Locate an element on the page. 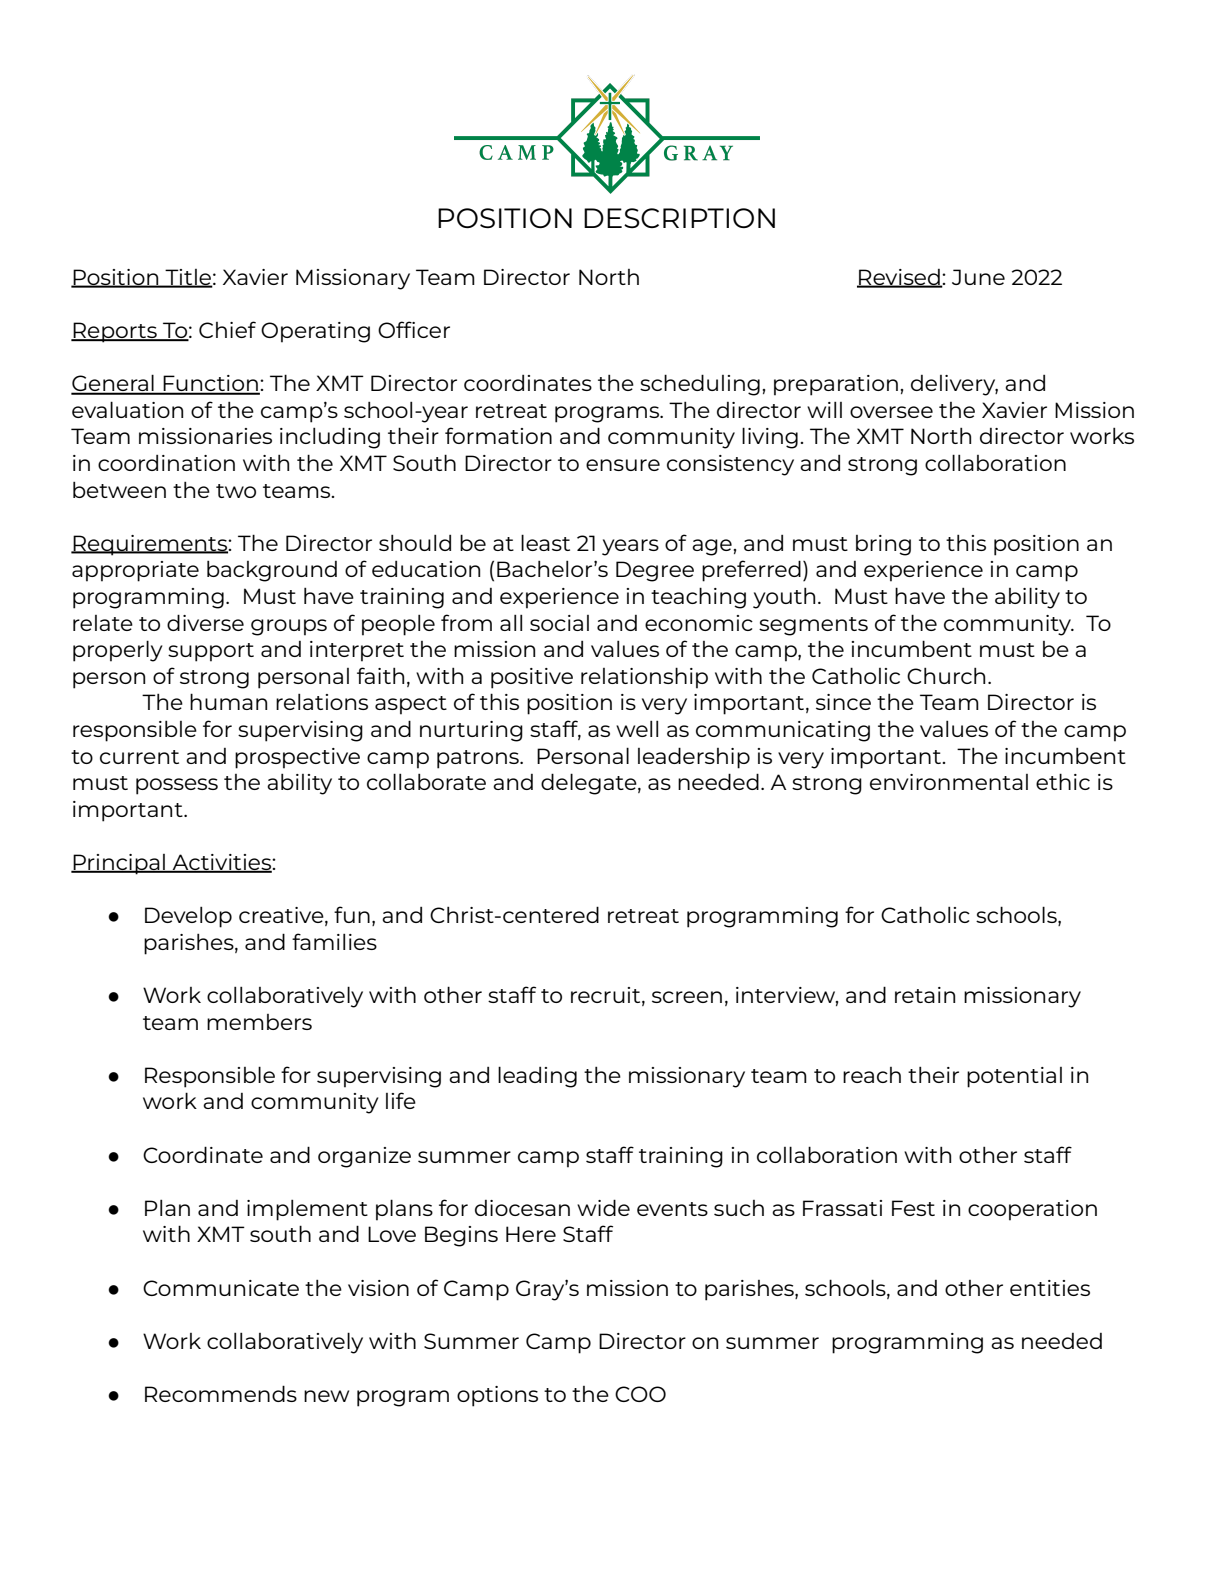 The image size is (1214, 1571). June is located at coordinates (978, 277).
